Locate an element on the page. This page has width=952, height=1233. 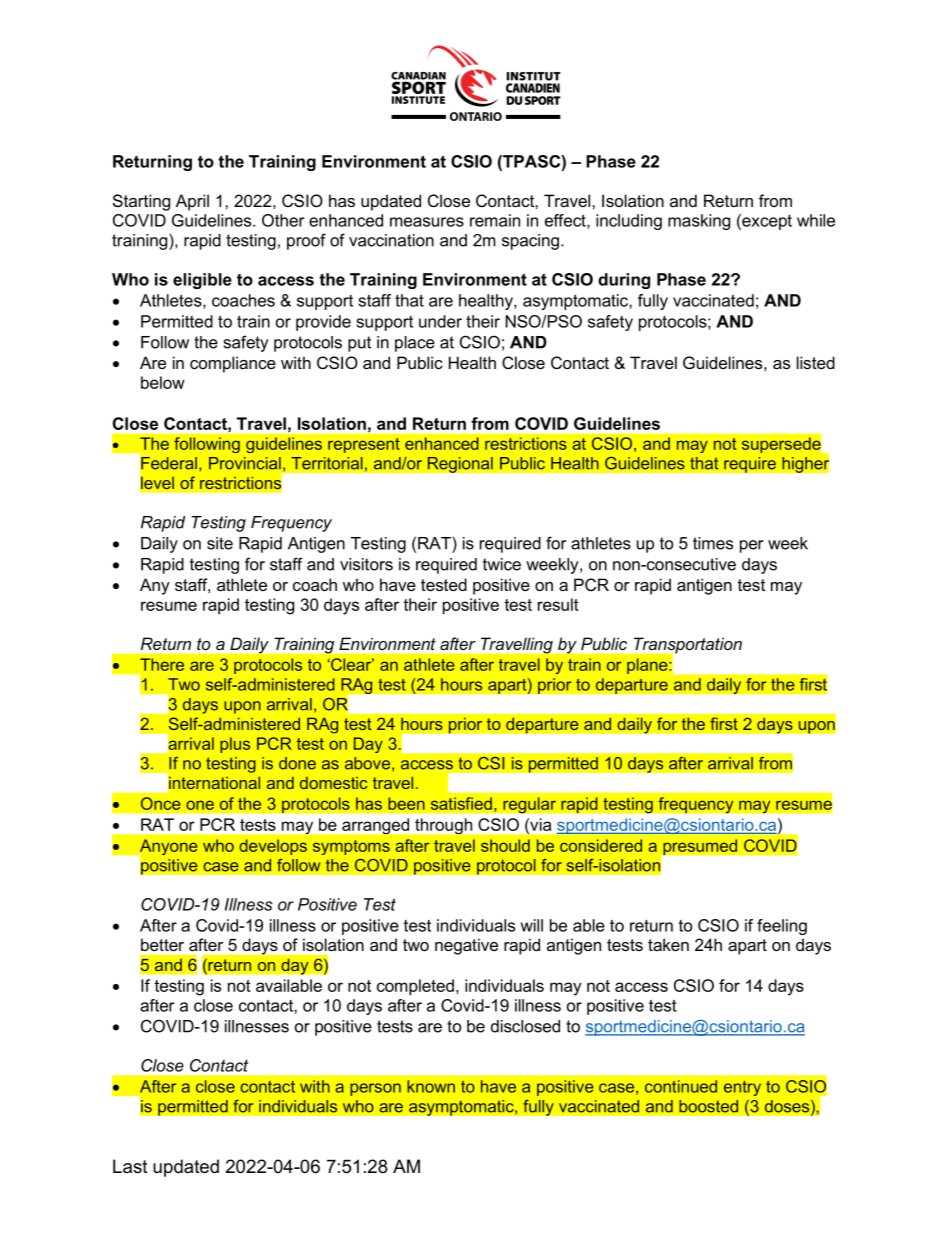
through is located at coordinates (443, 826).
